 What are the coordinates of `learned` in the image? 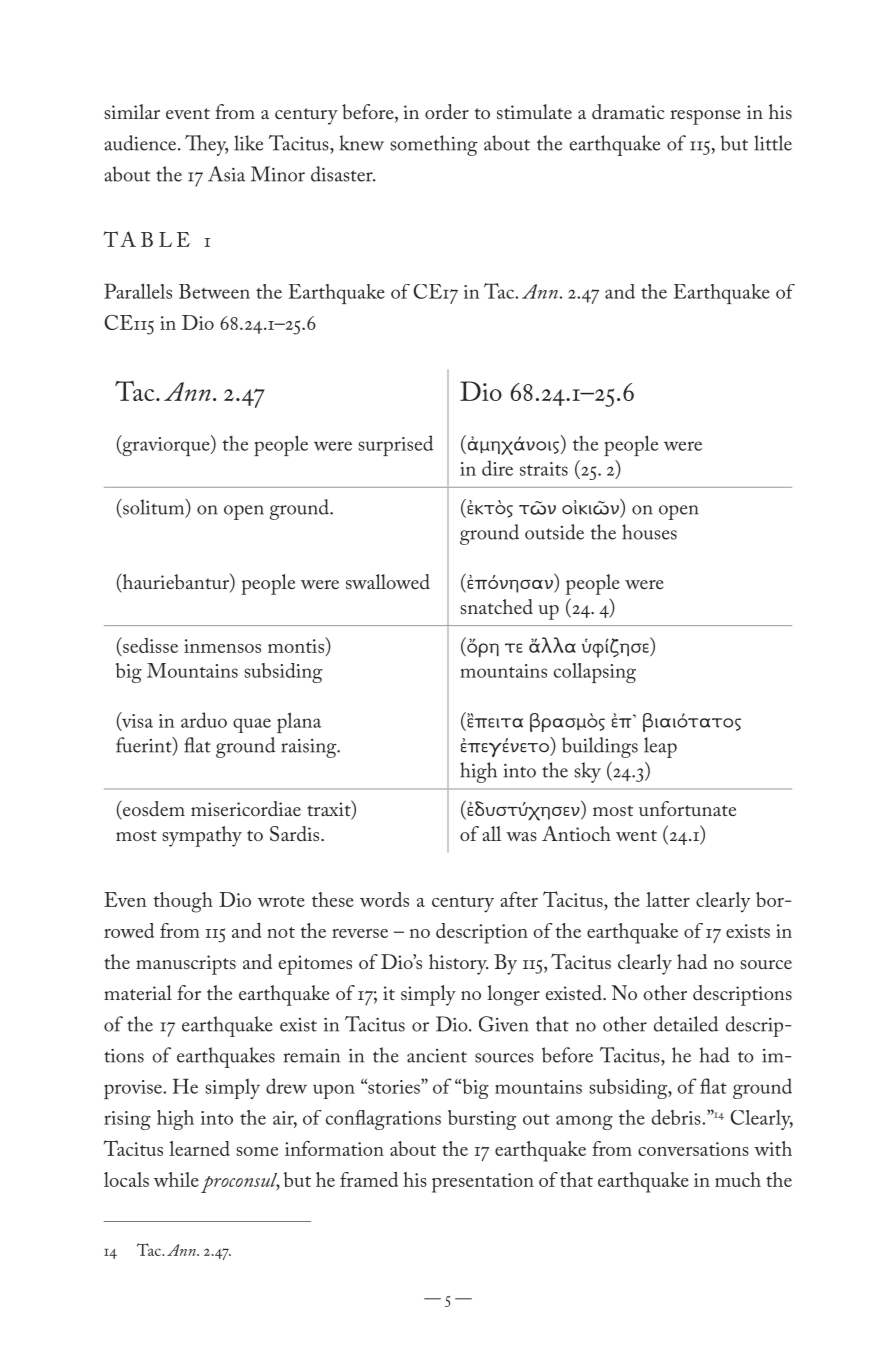 It's located at (199, 1148).
